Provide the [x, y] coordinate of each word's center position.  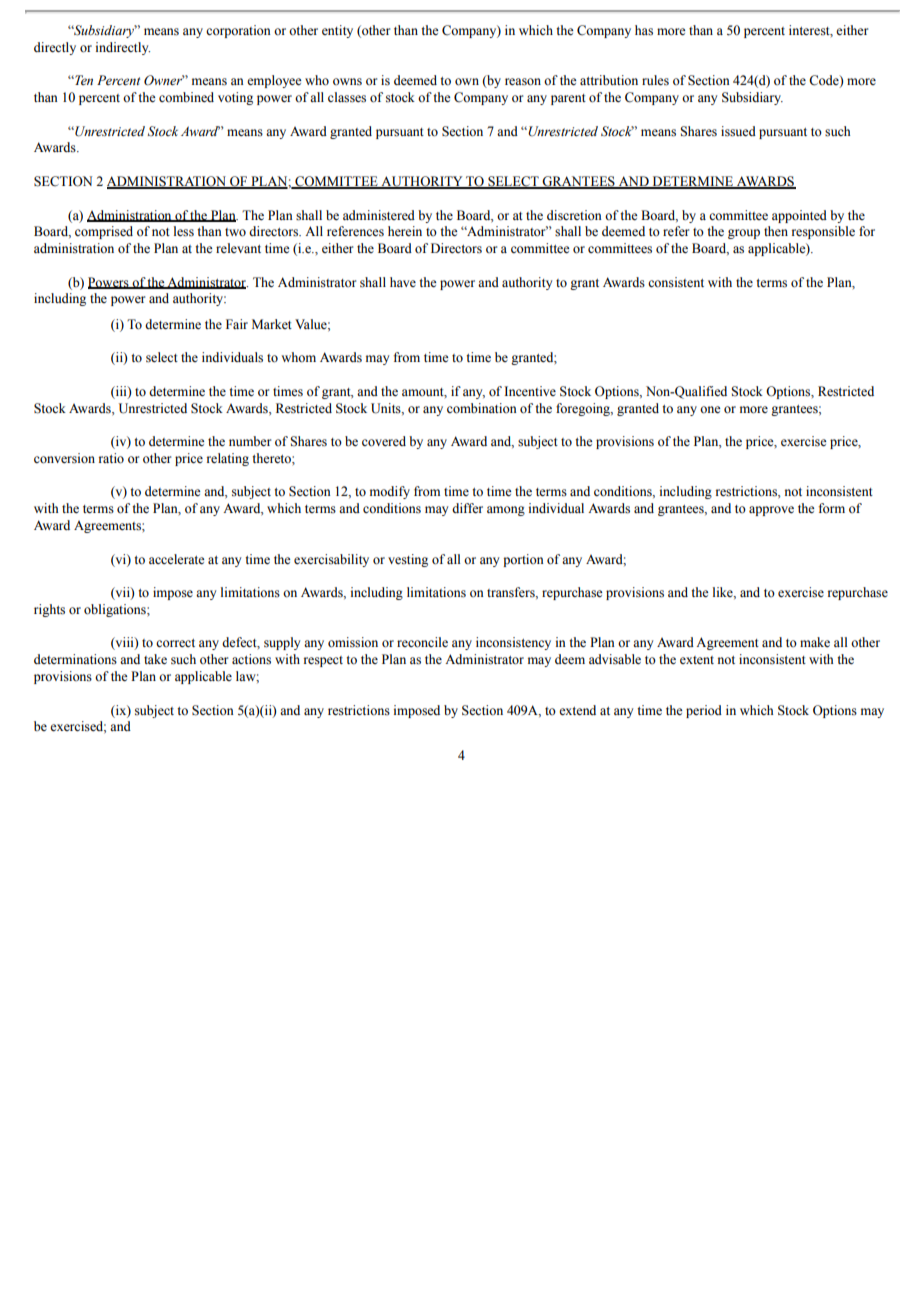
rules [655, 80]
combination [482, 408]
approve [771, 511]
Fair [237, 324]
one [710, 410]
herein [405, 231]
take [155, 659]
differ [467, 508]
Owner [164, 80]
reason [523, 82]
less [184, 231]
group [744, 234]
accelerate [177, 559]
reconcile [422, 642]
